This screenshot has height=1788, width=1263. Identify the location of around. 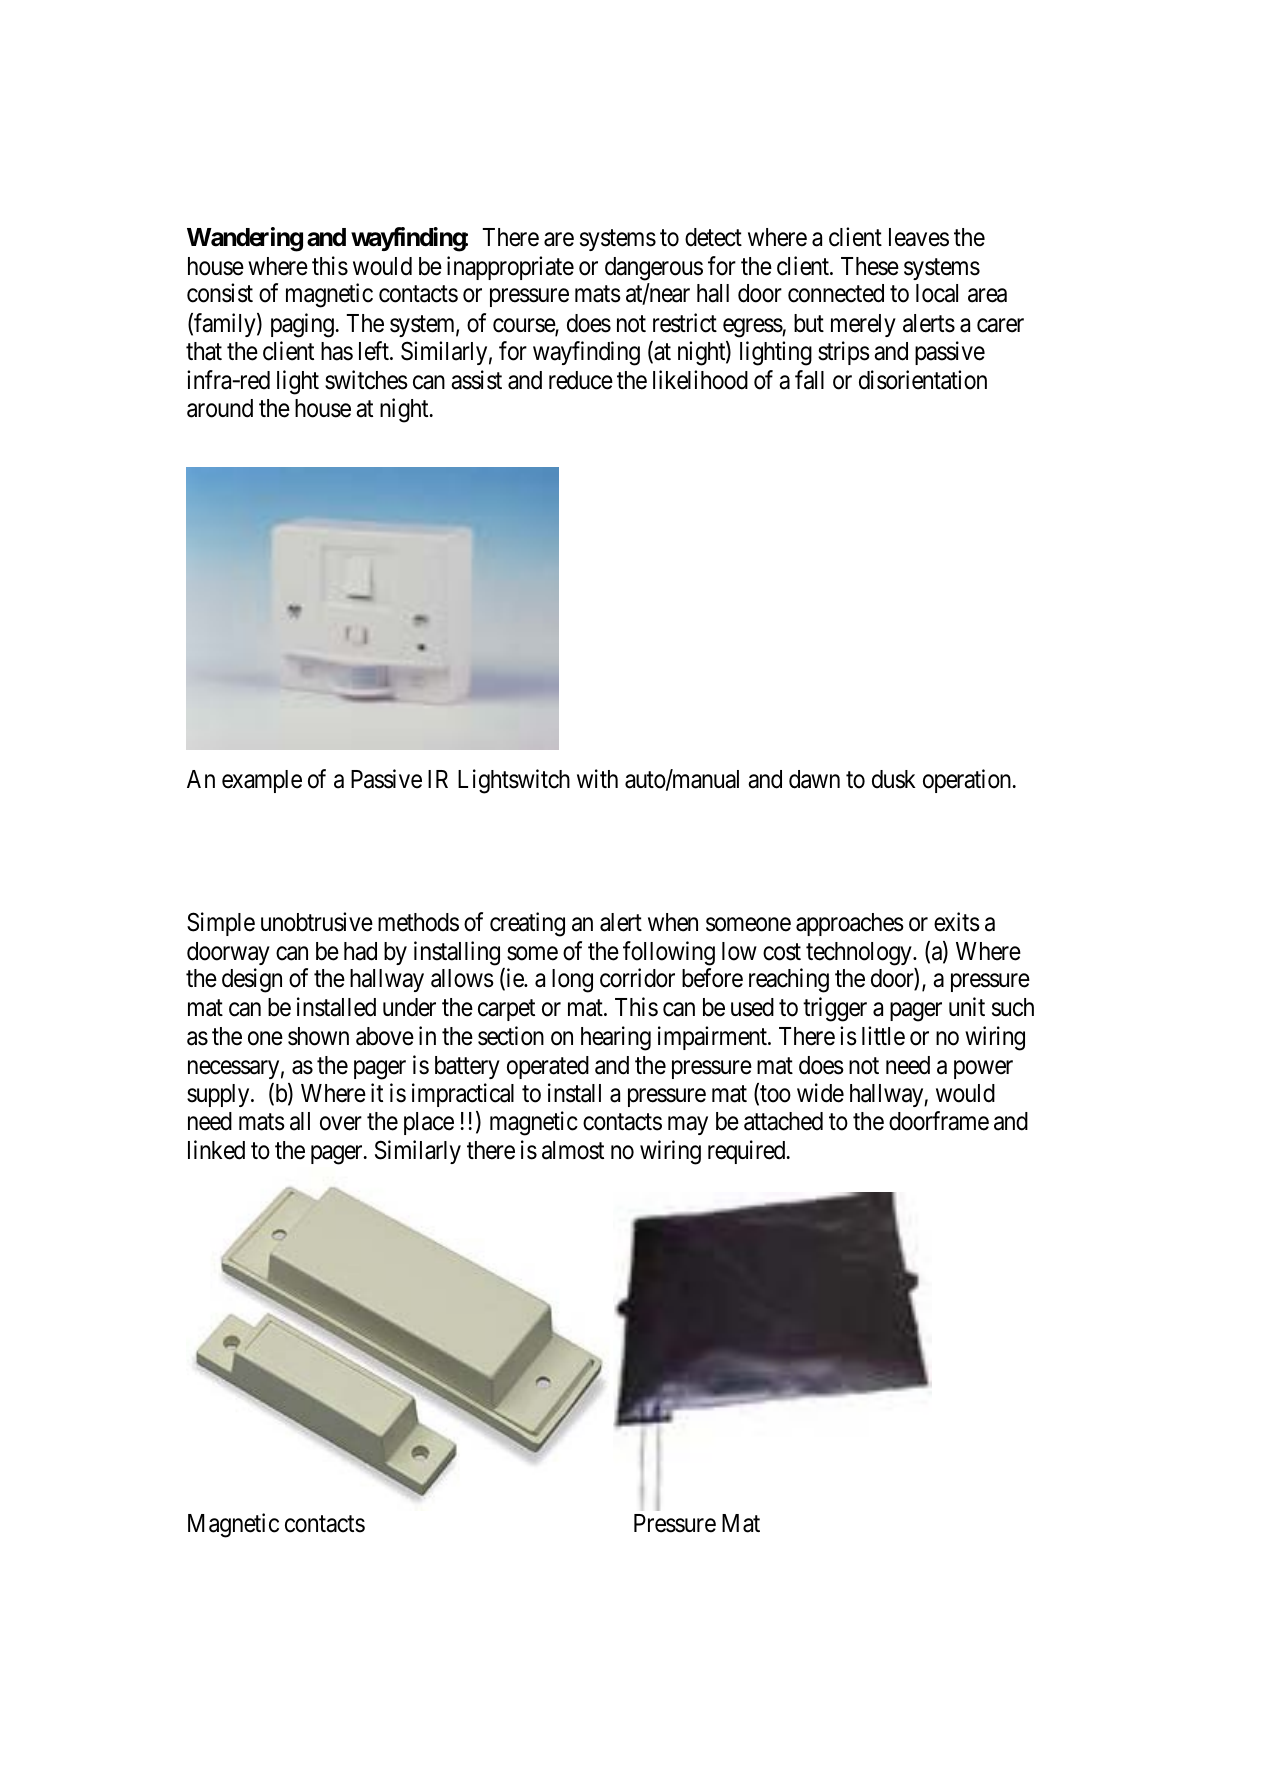
(220, 408).
